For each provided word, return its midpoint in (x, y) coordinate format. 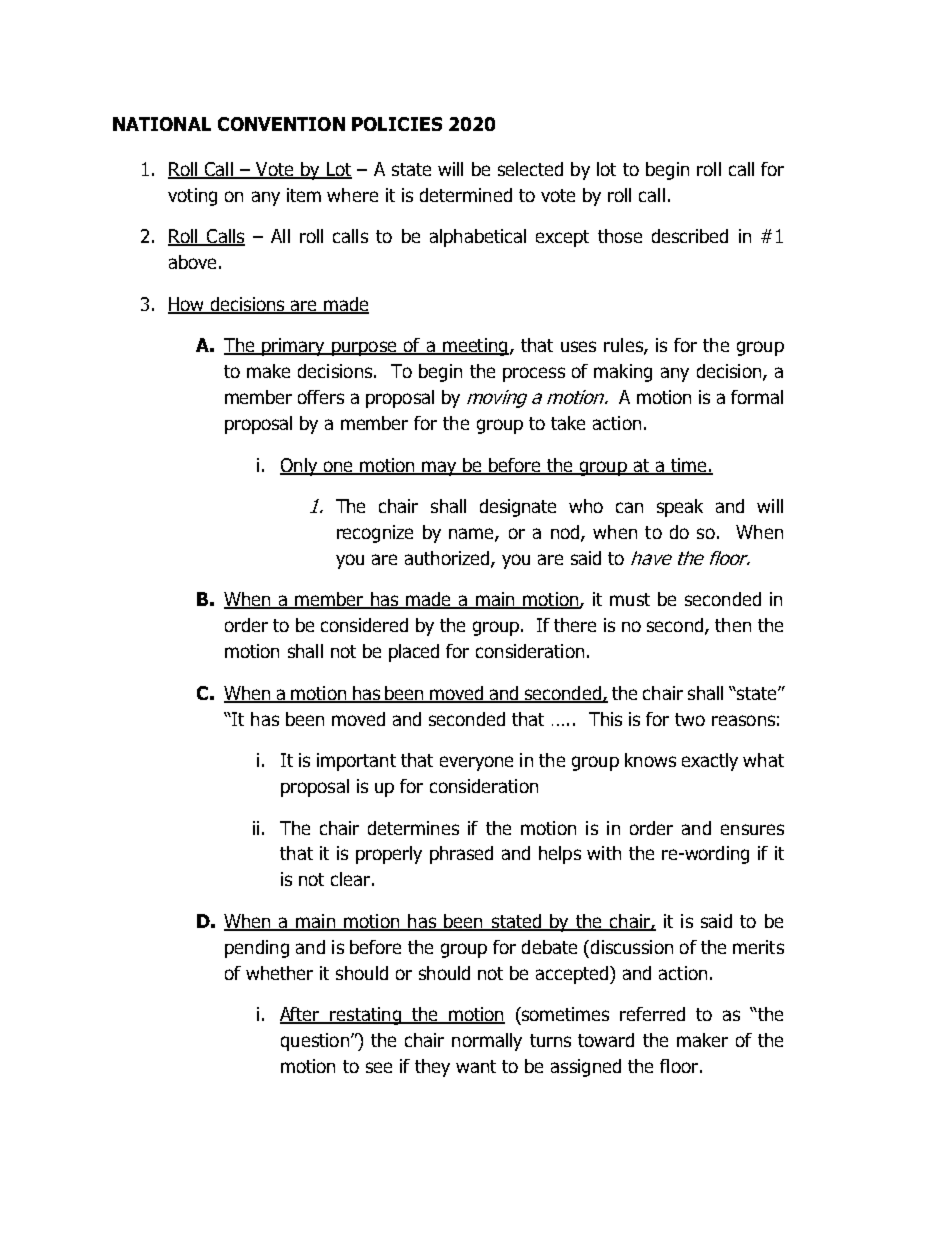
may (440, 468)
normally (487, 1042)
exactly (710, 762)
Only (300, 467)
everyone (476, 763)
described (690, 236)
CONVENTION (281, 124)
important (356, 762)
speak (680, 508)
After (301, 1015)
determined (466, 195)
